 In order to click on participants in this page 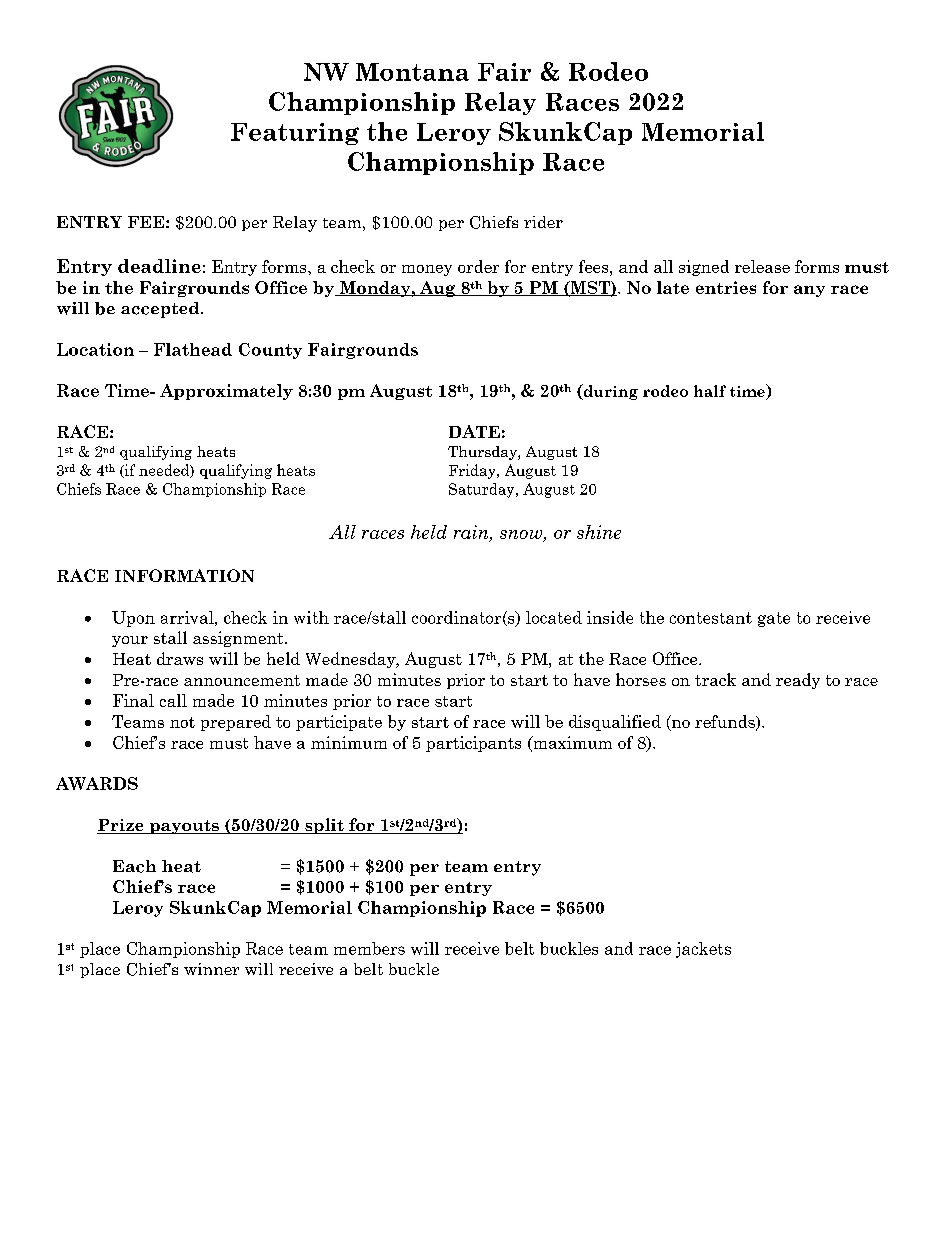, I will do `click(473, 744)`.
